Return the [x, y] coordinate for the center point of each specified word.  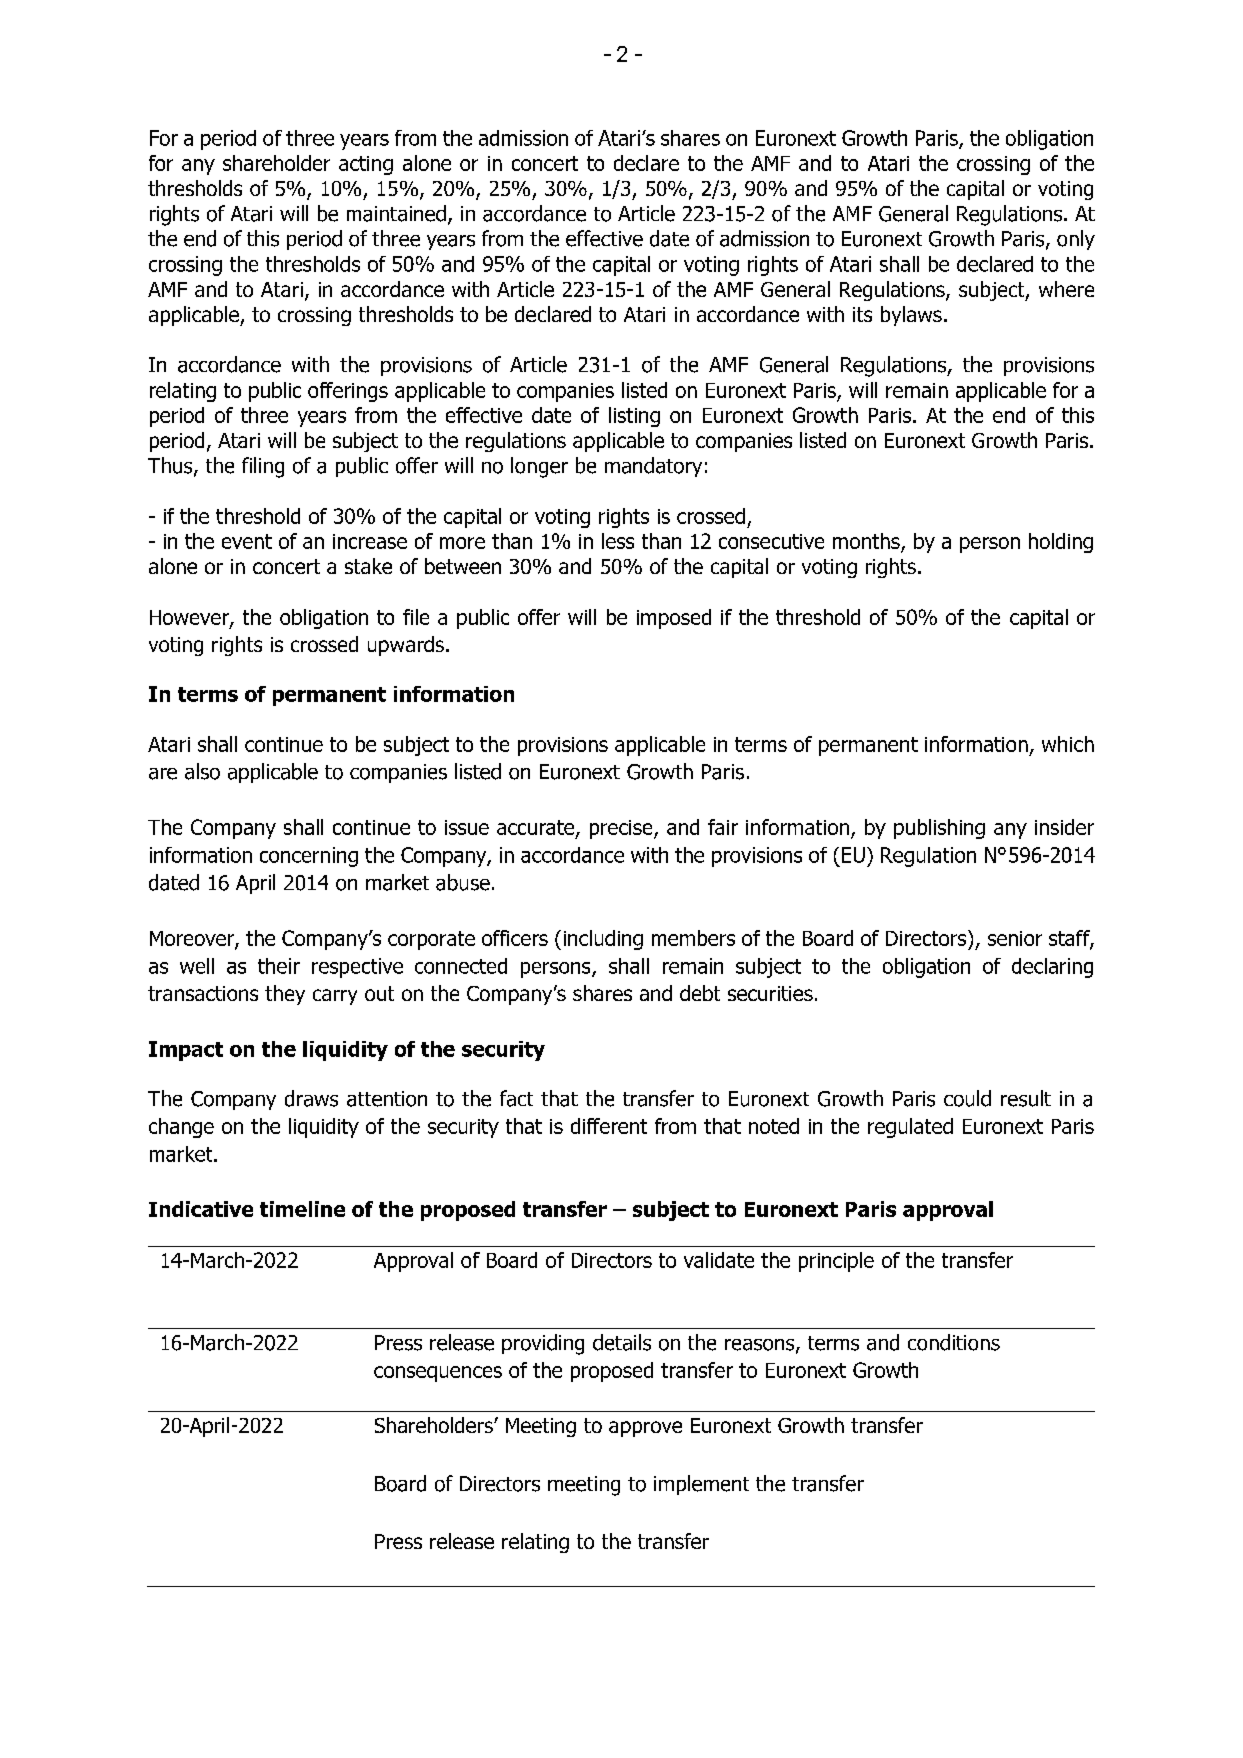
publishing [939, 829]
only [1076, 240]
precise [622, 829]
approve [645, 1429]
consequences [438, 1374]
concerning [309, 857]
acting [366, 165]
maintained [396, 213]
